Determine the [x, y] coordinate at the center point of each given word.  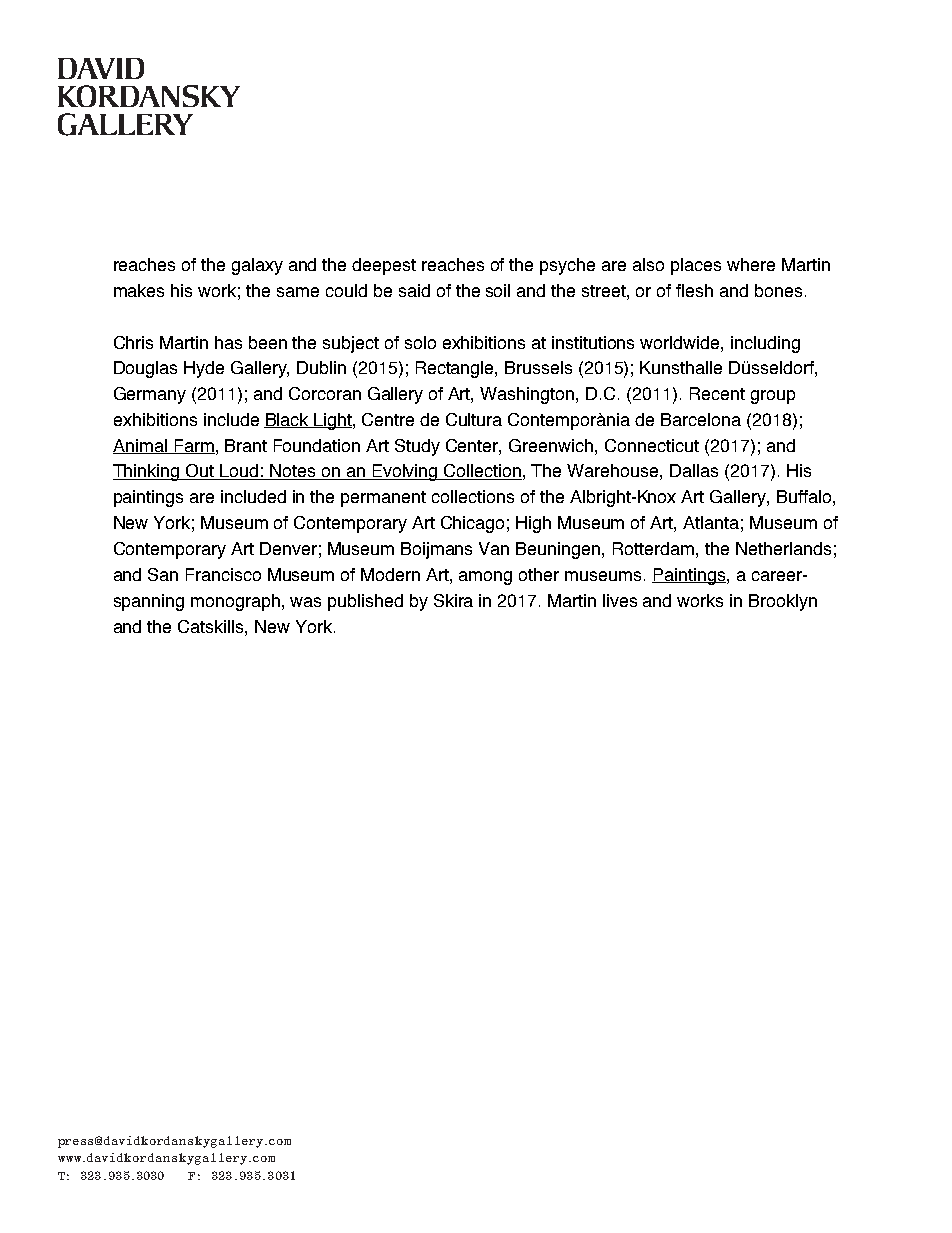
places [696, 266]
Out [200, 472]
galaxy [257, 266]
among [485, 578]
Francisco [223, 574]
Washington [528, 395]
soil [498, 290]
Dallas [694, 470]
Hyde [204, 369]
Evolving [405, 472]
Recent [717, 393]
